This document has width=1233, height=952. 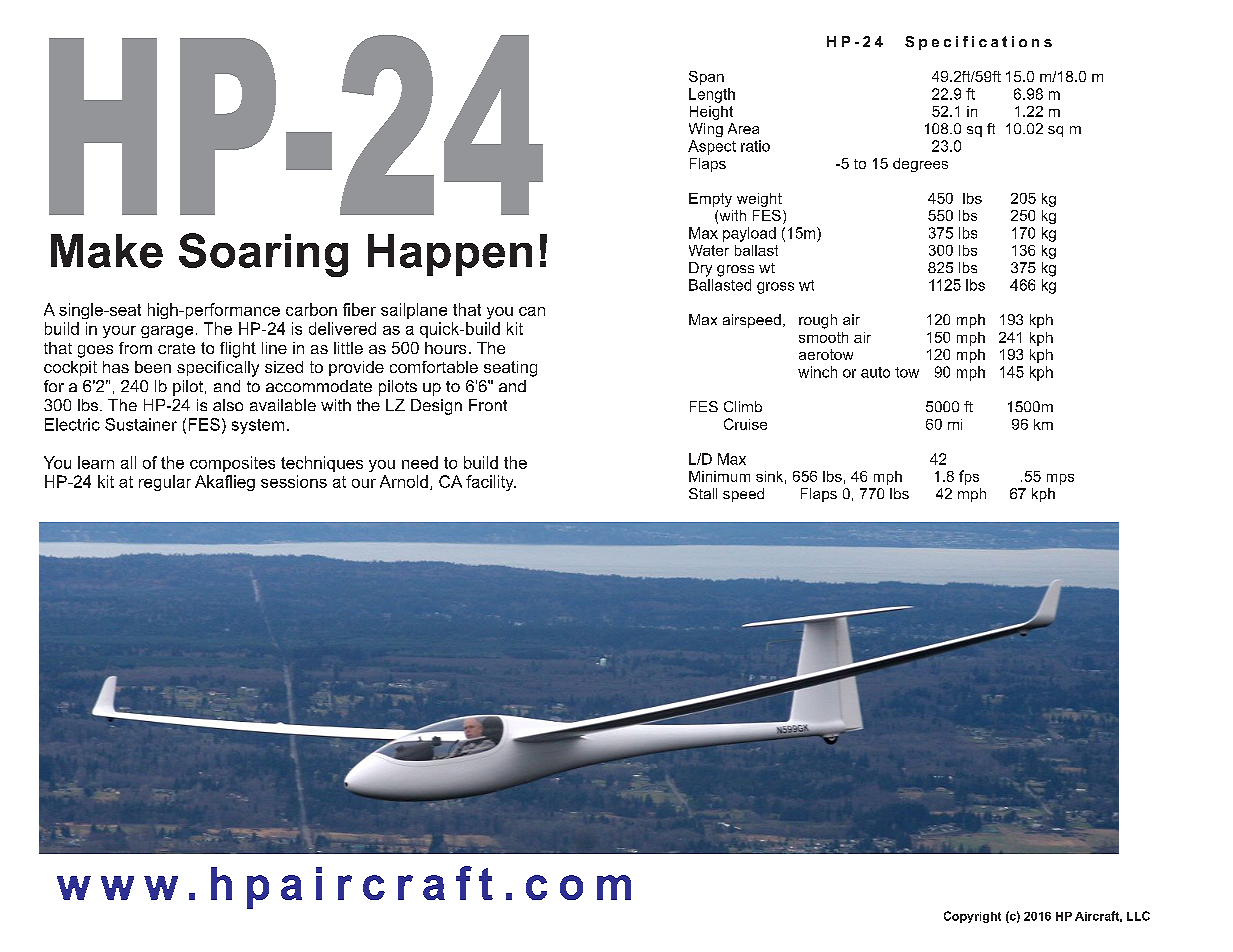 What do you see at coordinates (294, 481) in the document?
I see `sessions` at bounding box center [294, 481].
